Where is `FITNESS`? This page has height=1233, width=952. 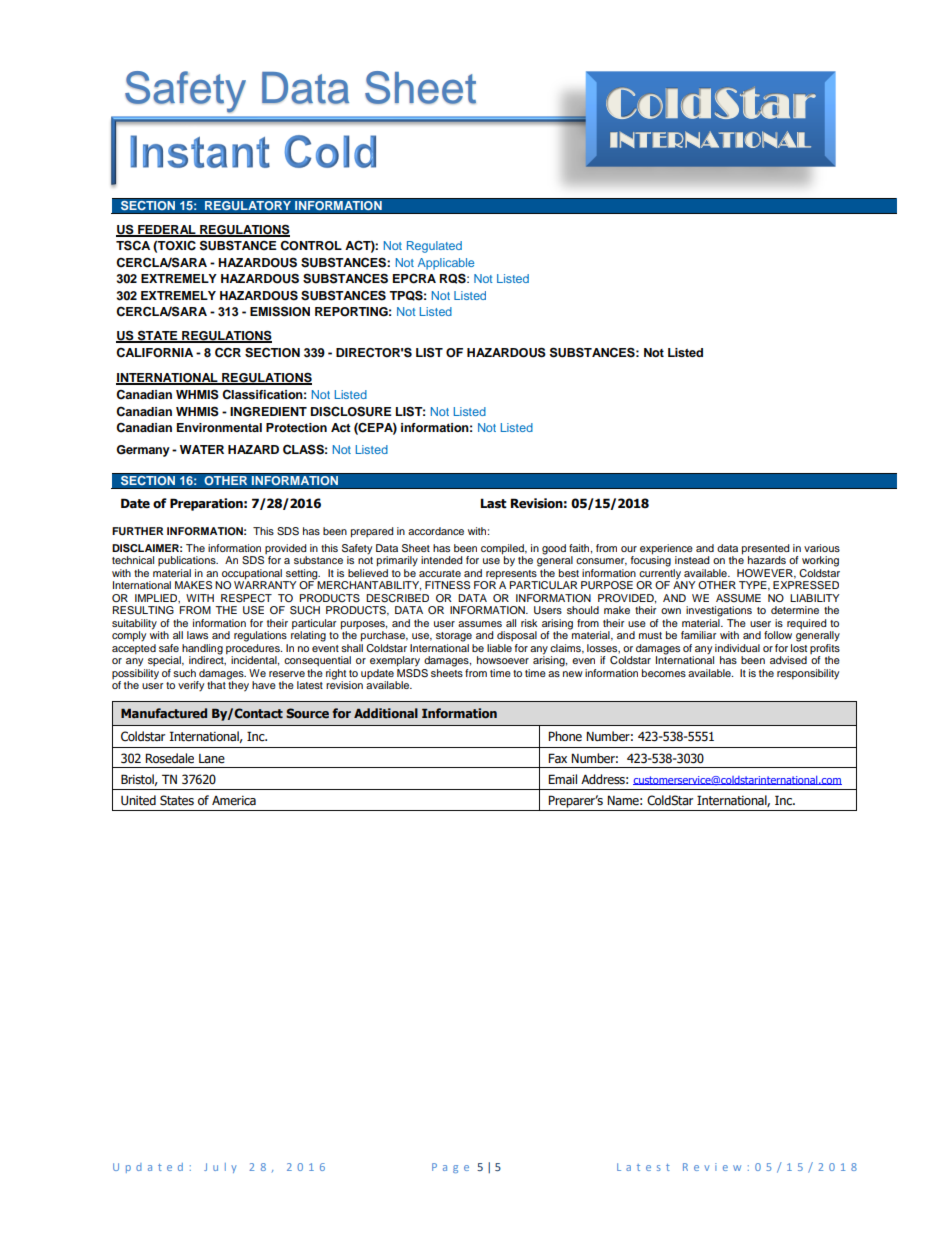
FITNESS is located at coordinates (447, 585).
